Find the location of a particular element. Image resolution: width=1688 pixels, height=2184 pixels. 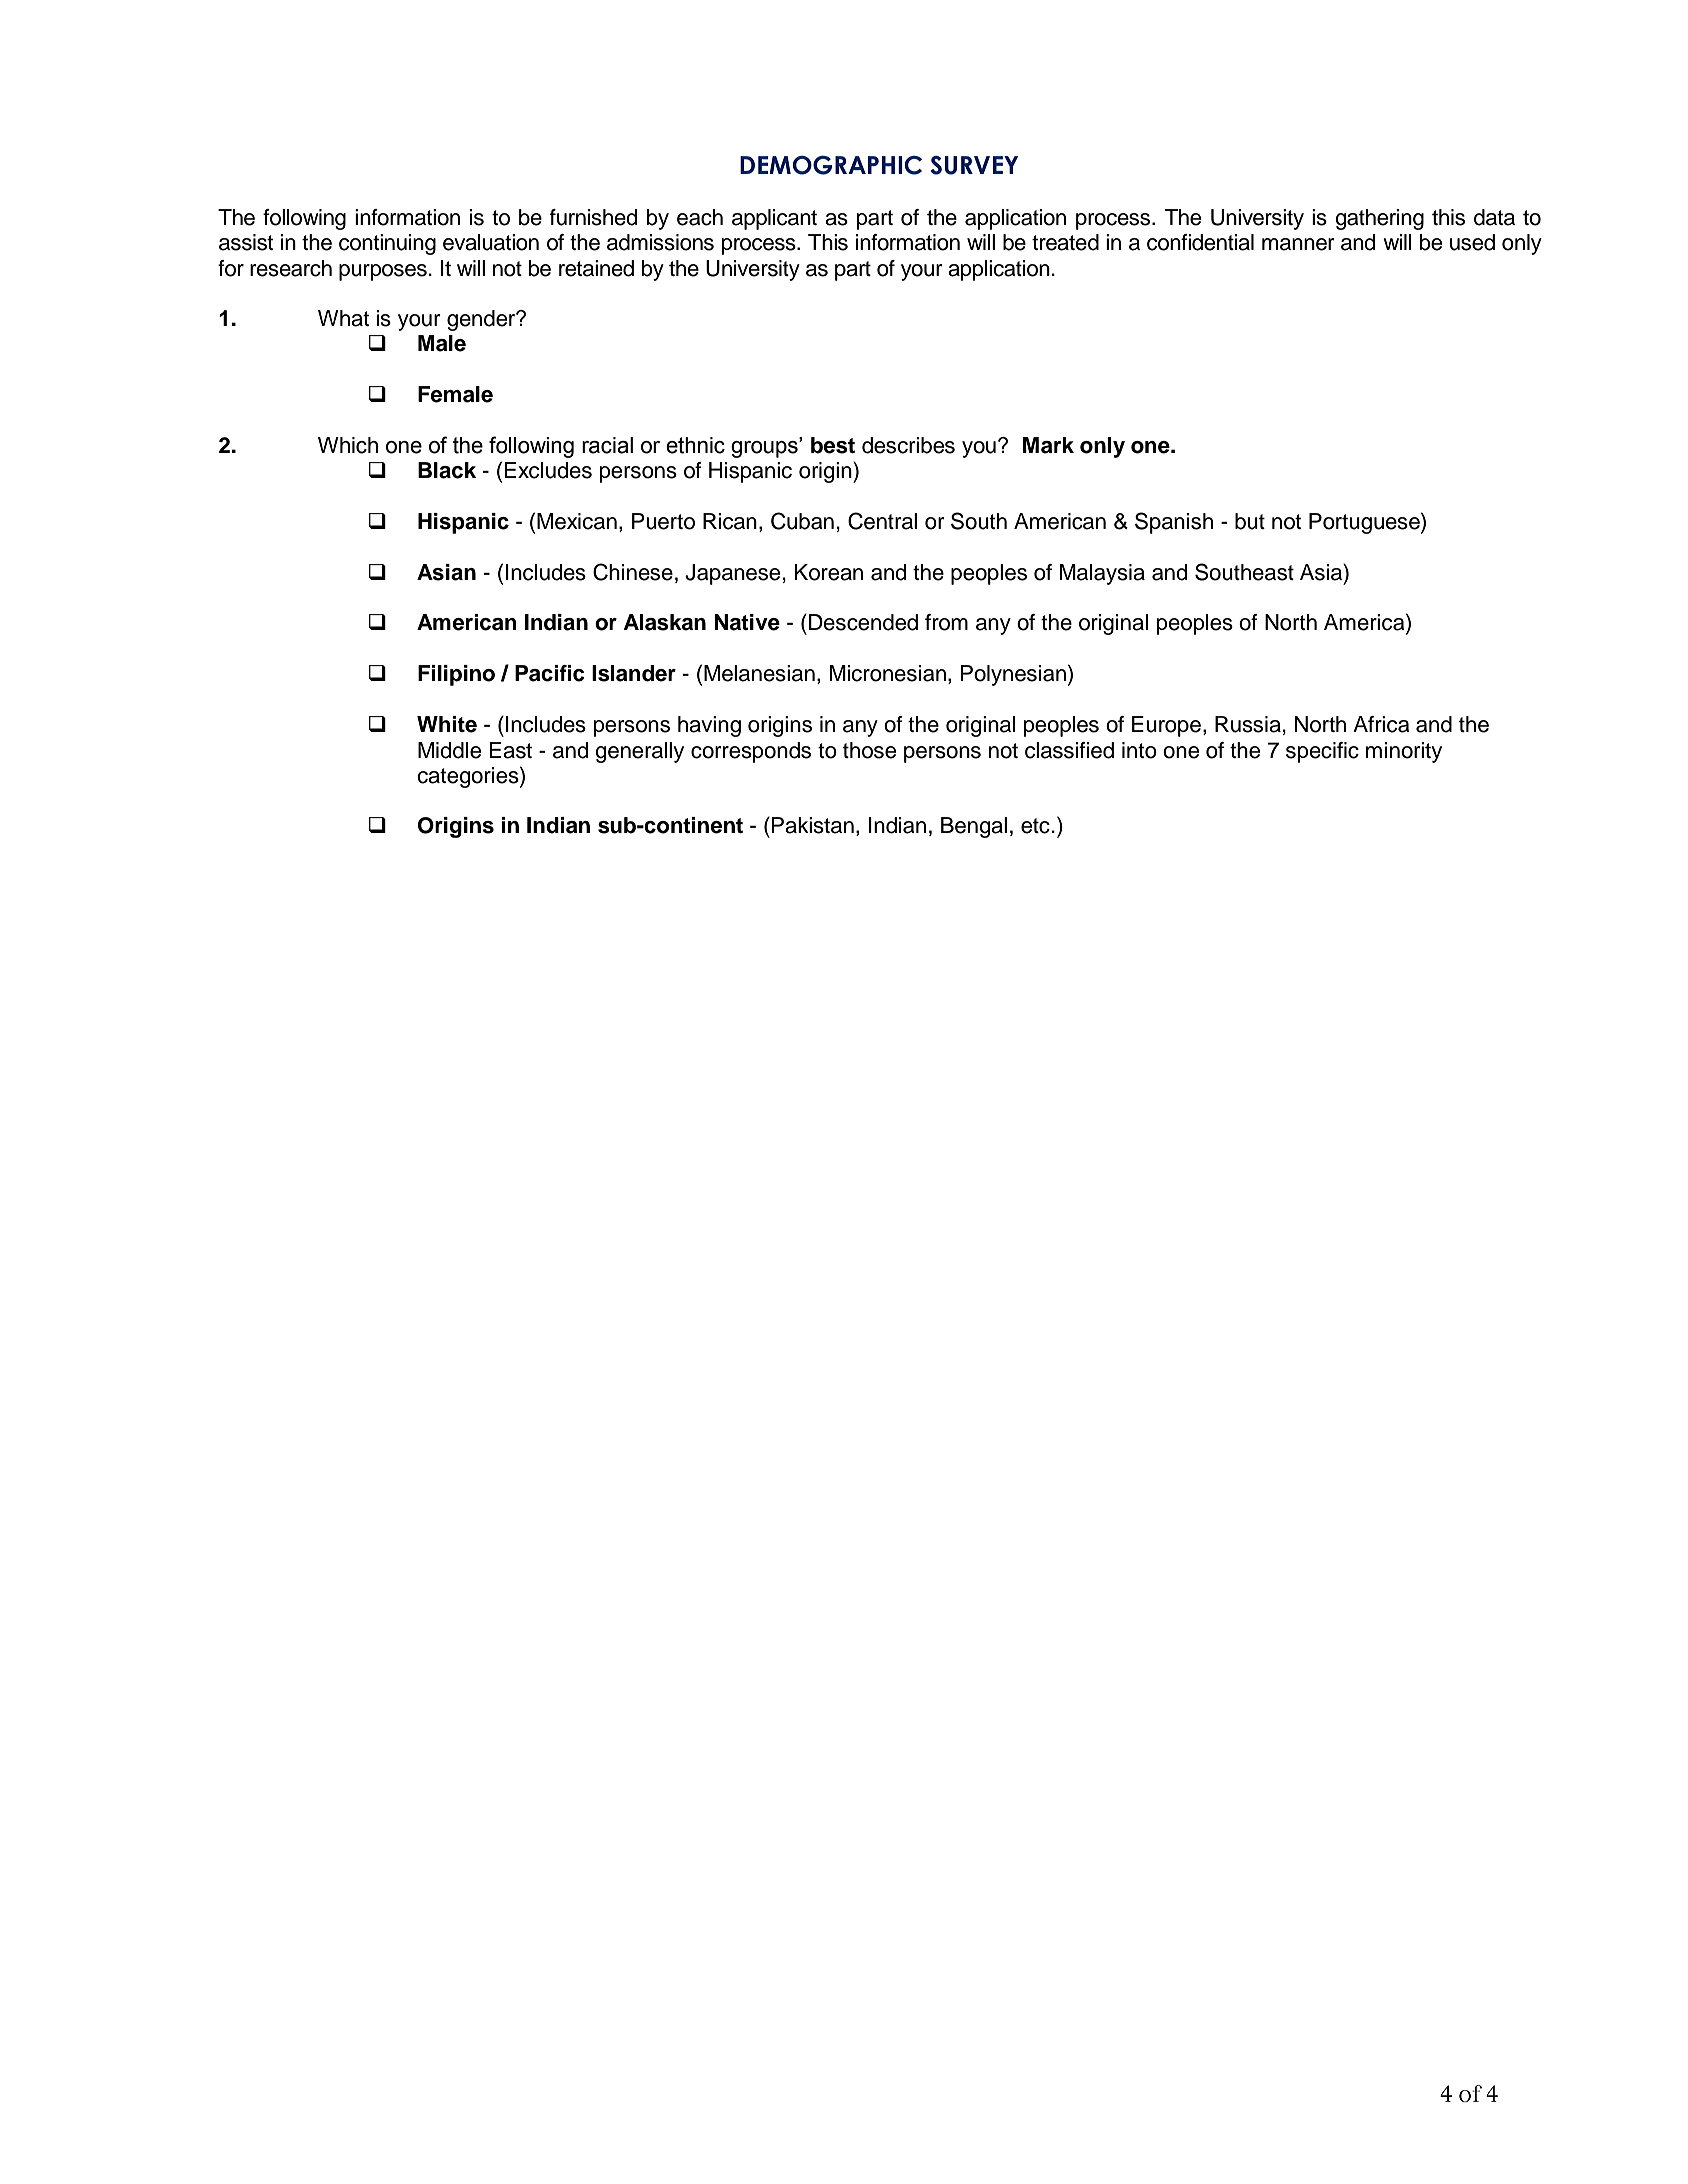

Central is located at coordinates (882, 521).
